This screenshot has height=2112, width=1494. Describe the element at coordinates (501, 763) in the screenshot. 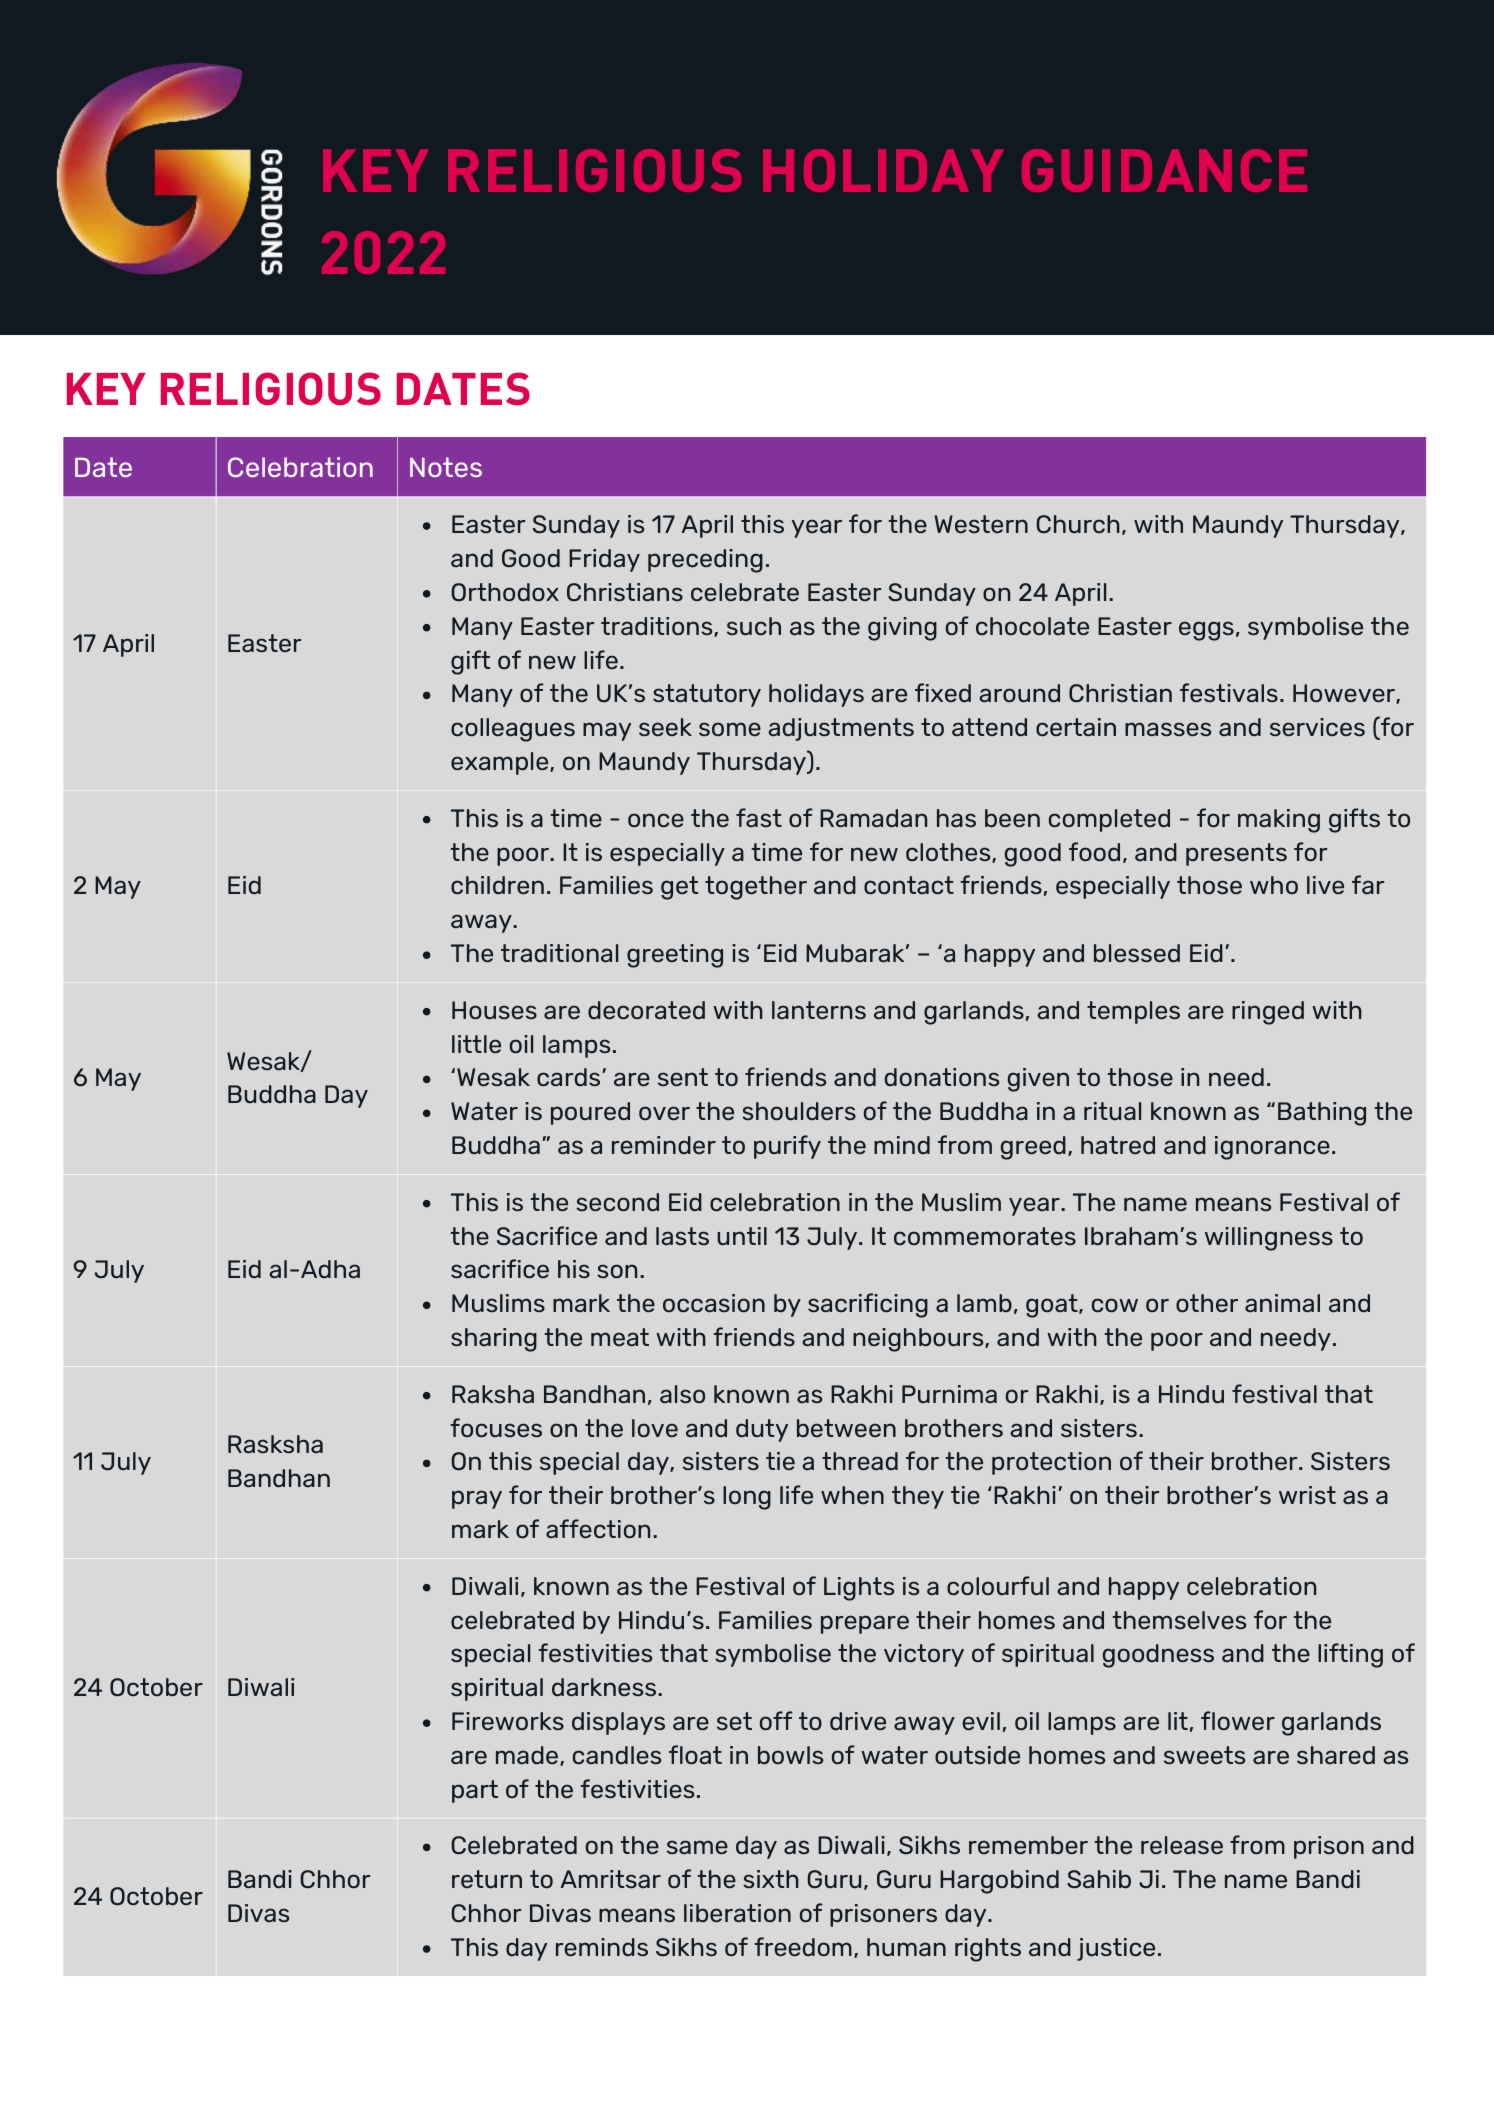

I see `example` at that location.
